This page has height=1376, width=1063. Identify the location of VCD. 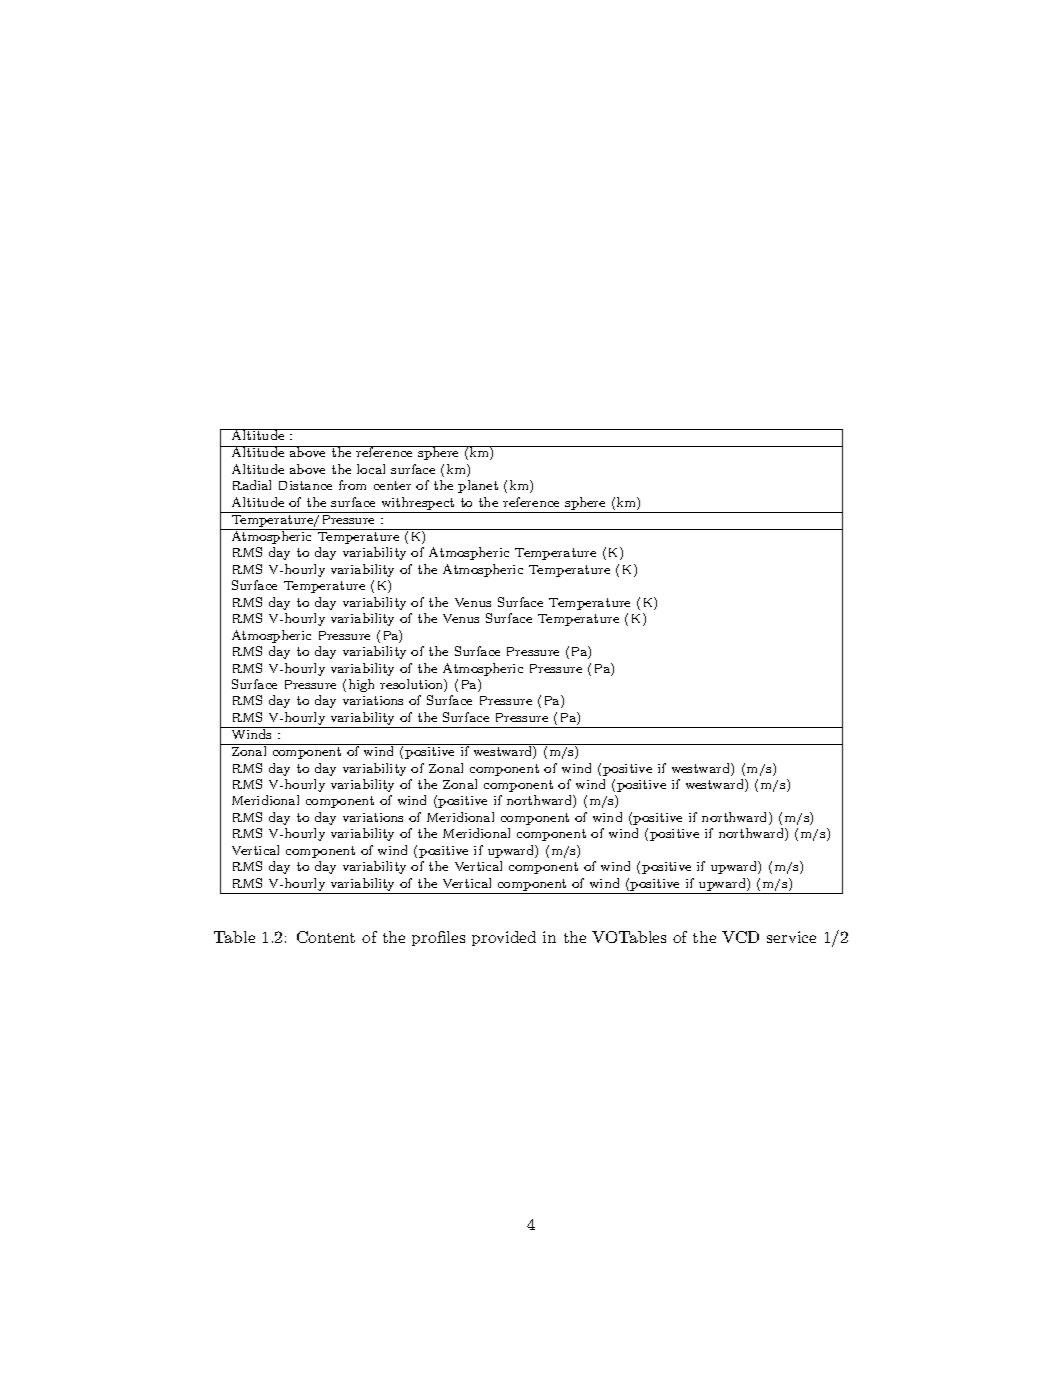
(740, 937).
